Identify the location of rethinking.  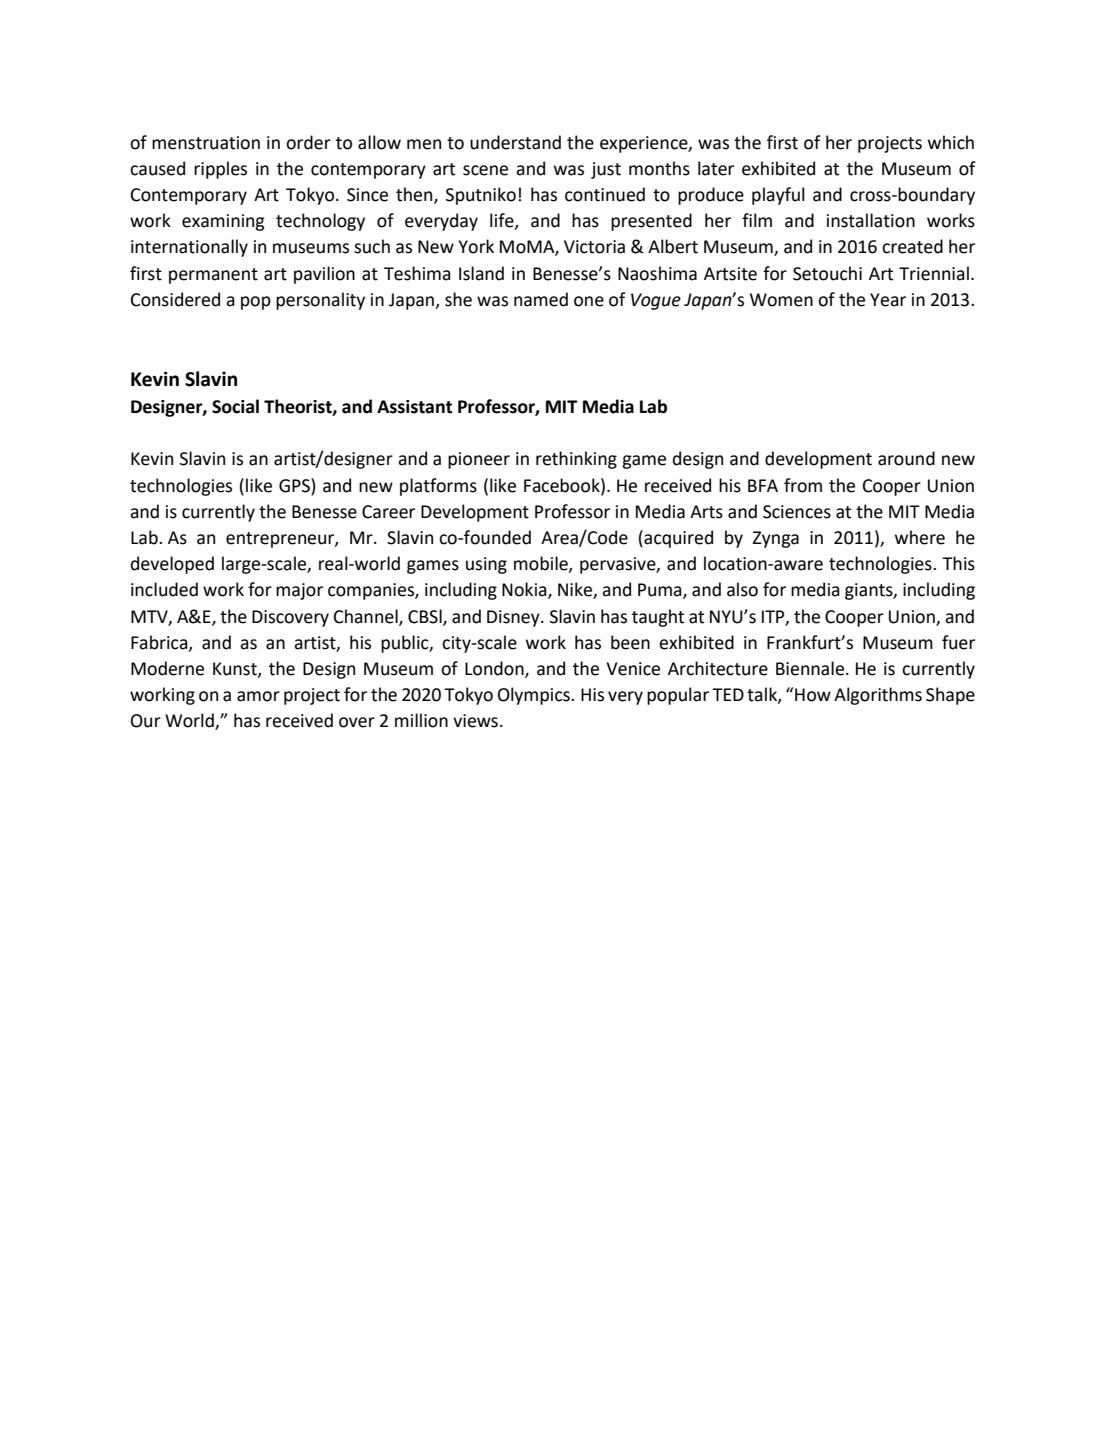
(576, 460).
